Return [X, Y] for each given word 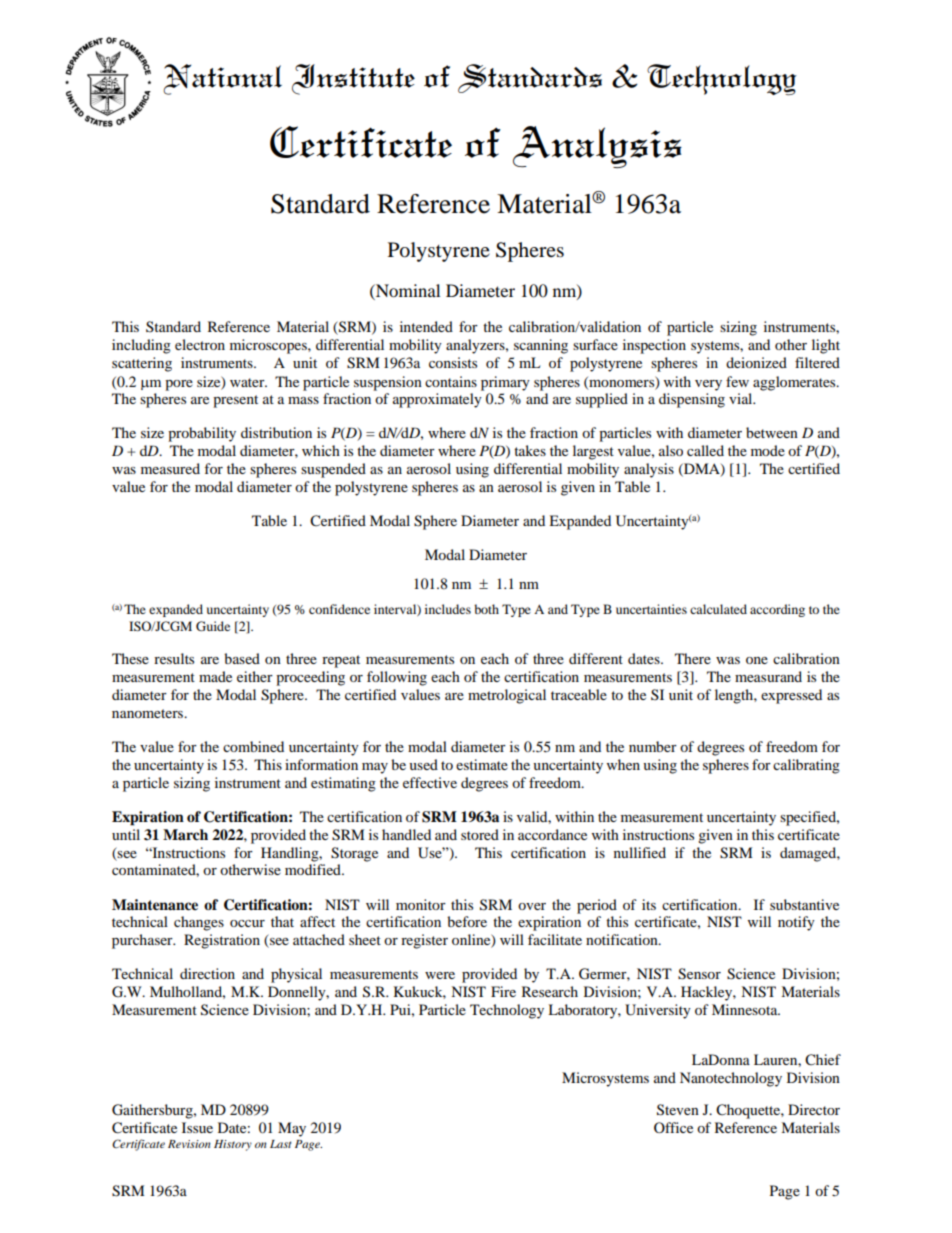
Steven [678, 1110]
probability [202, 434]
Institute [353, 79]
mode [768, 450]
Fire [503, 991]
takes [530, 450]
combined [253, 746]
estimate [482, 764]
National [222, 79]
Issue [197, 1127]
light [826, 346]
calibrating [806, 766]
